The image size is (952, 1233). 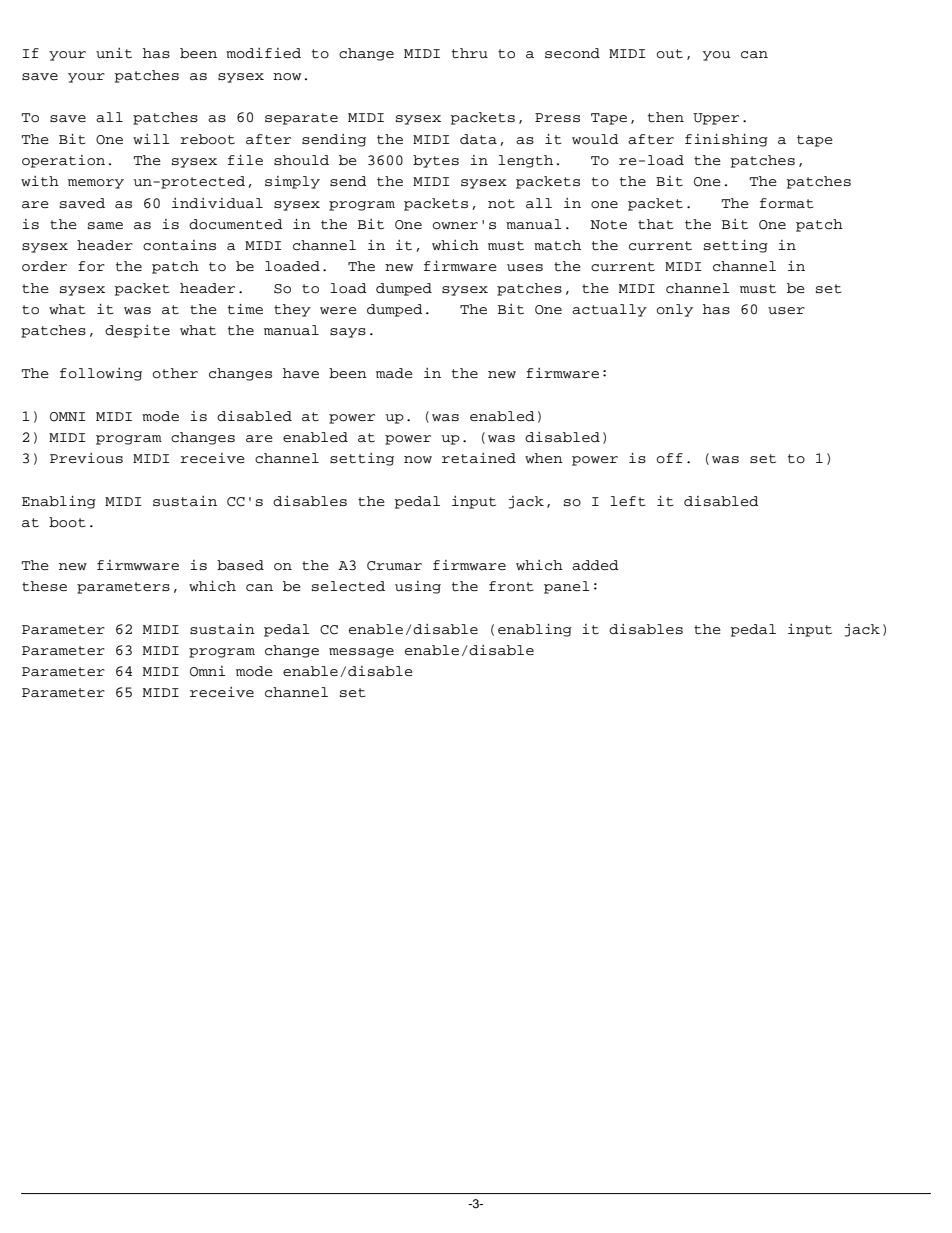 I want to click on thru, so click(x=470, y=53).
